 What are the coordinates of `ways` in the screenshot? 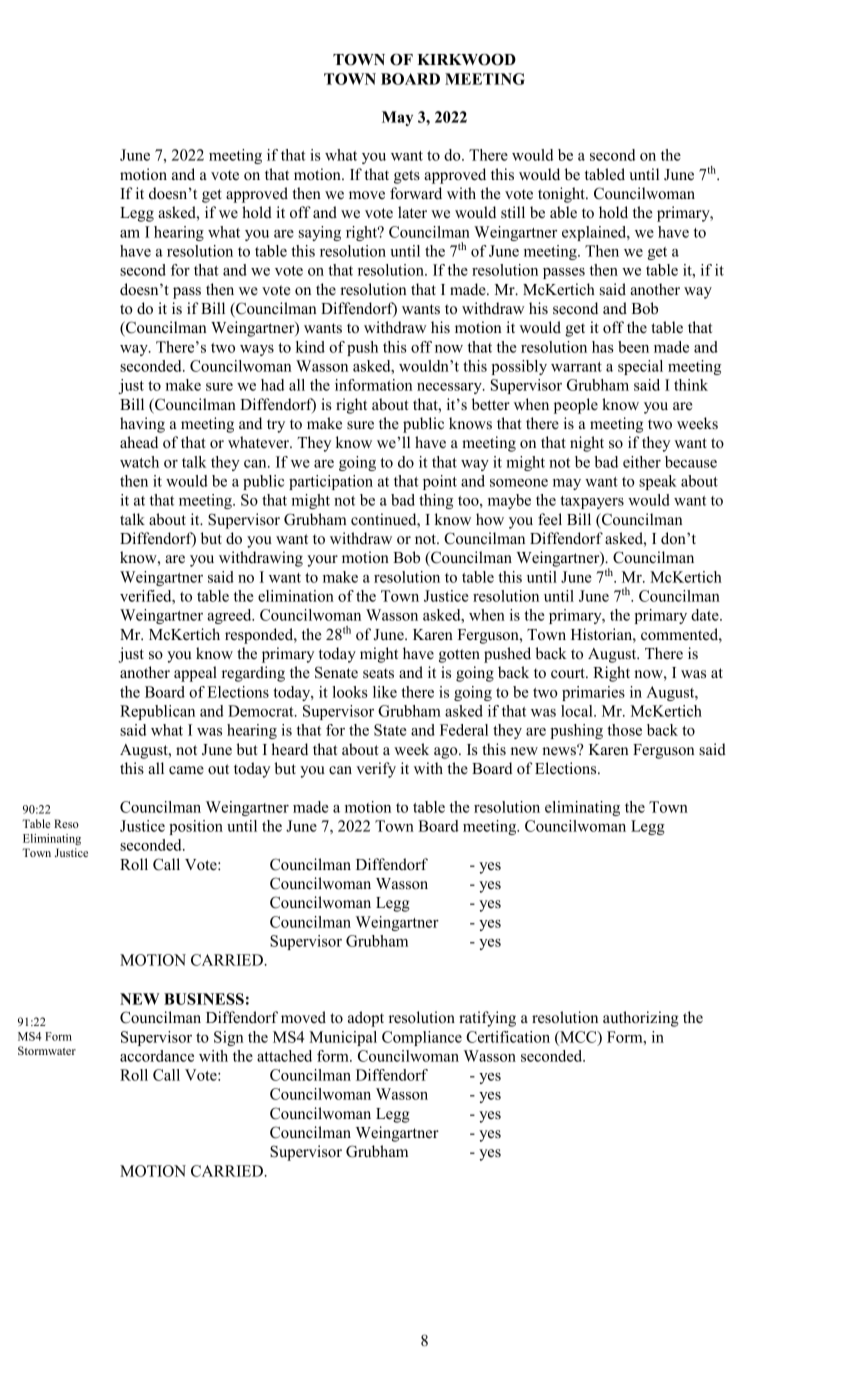 It's located at (257, 350).
